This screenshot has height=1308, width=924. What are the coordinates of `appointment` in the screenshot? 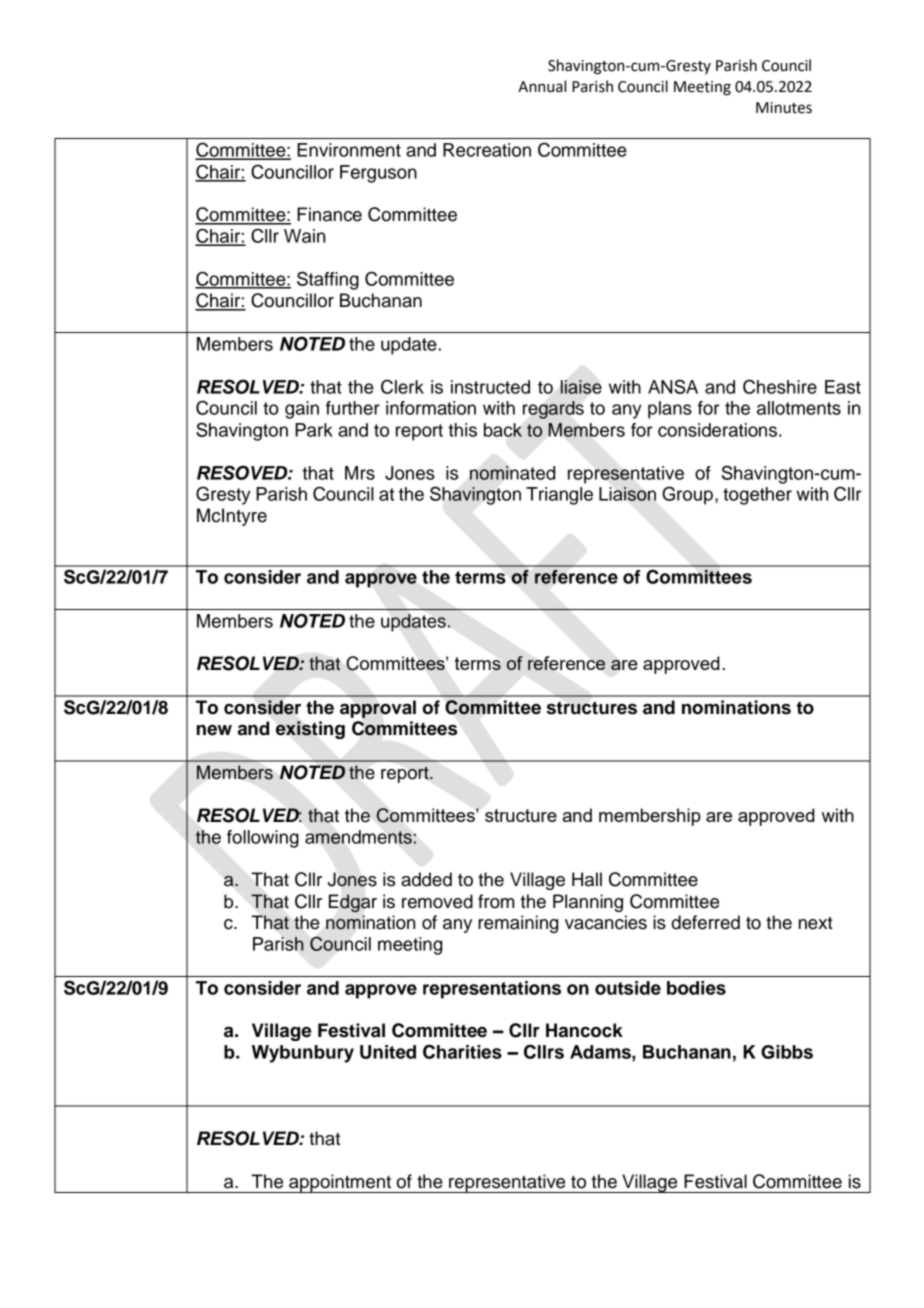 It's located at (340, 1183).
